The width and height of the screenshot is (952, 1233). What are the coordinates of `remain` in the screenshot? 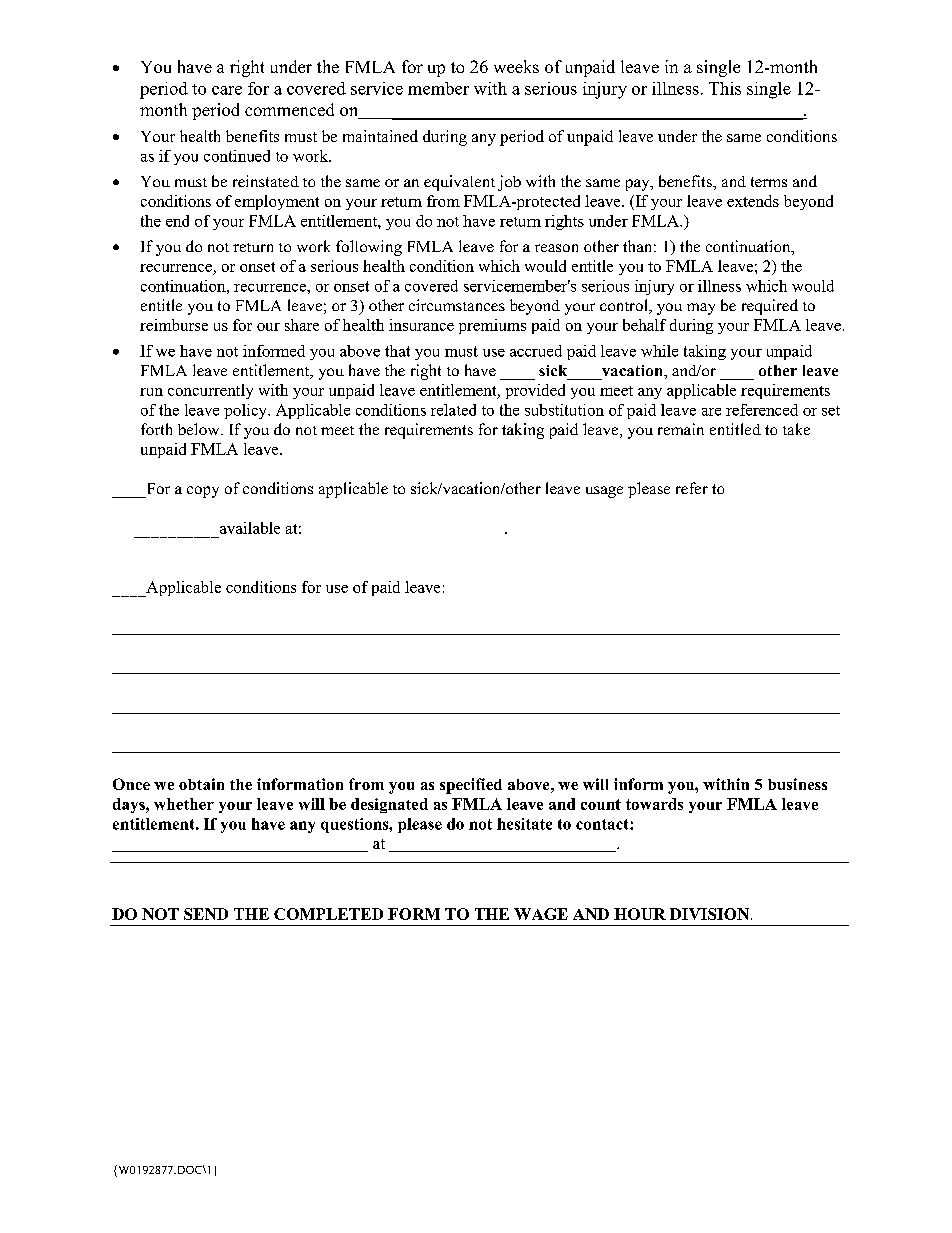 It's located at (681, 429).
